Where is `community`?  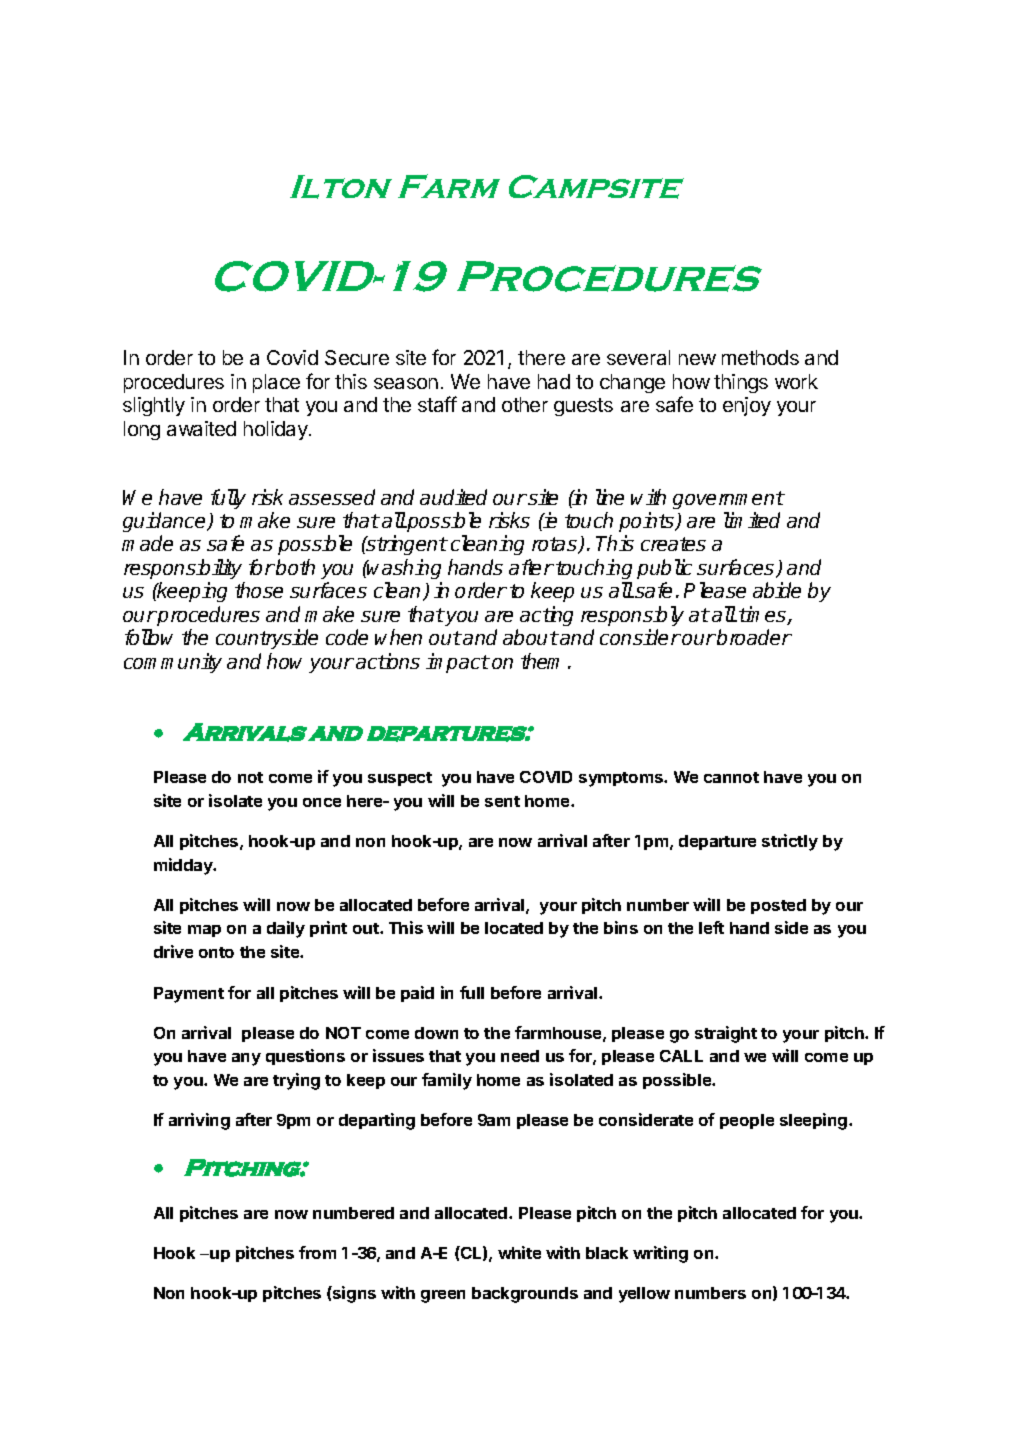 community is located at coordinates (173, 663).
